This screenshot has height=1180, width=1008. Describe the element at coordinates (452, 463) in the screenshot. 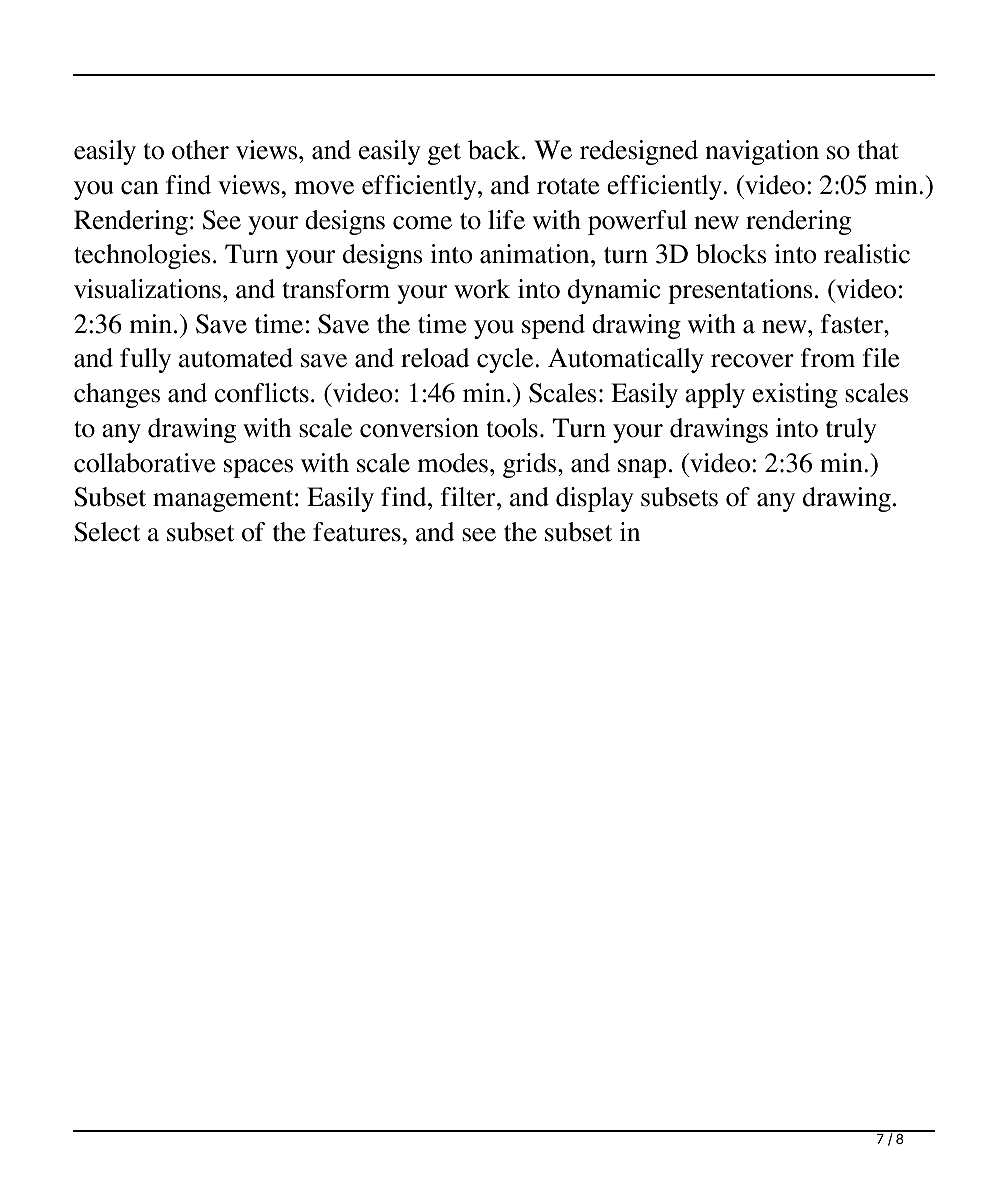

I see `modes` at that location.
